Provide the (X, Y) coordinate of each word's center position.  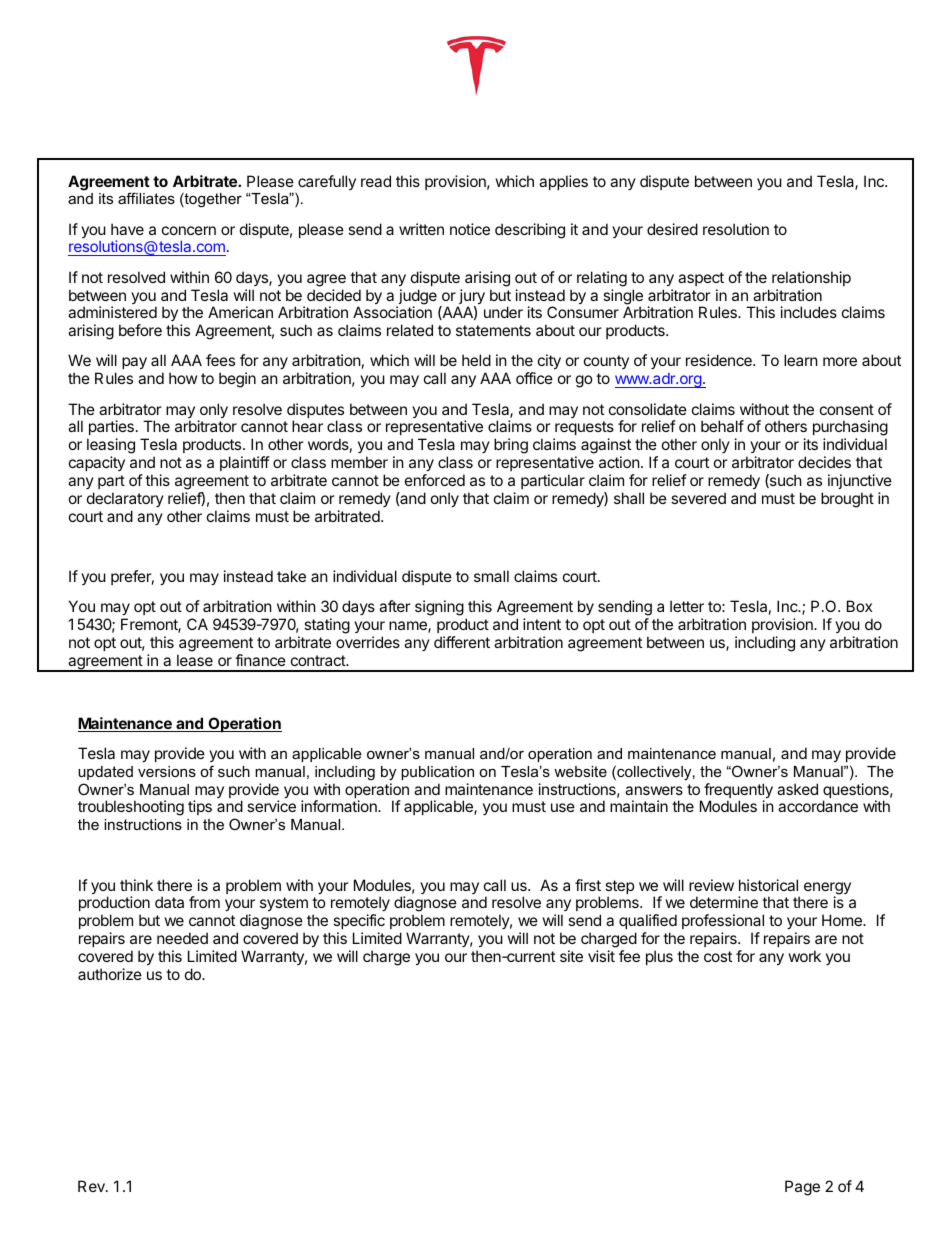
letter (687, 606)
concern (189, 230)
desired (672, 229)
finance (260, 660)
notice (470, 229)
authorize (110, 974)
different (462, 642)
